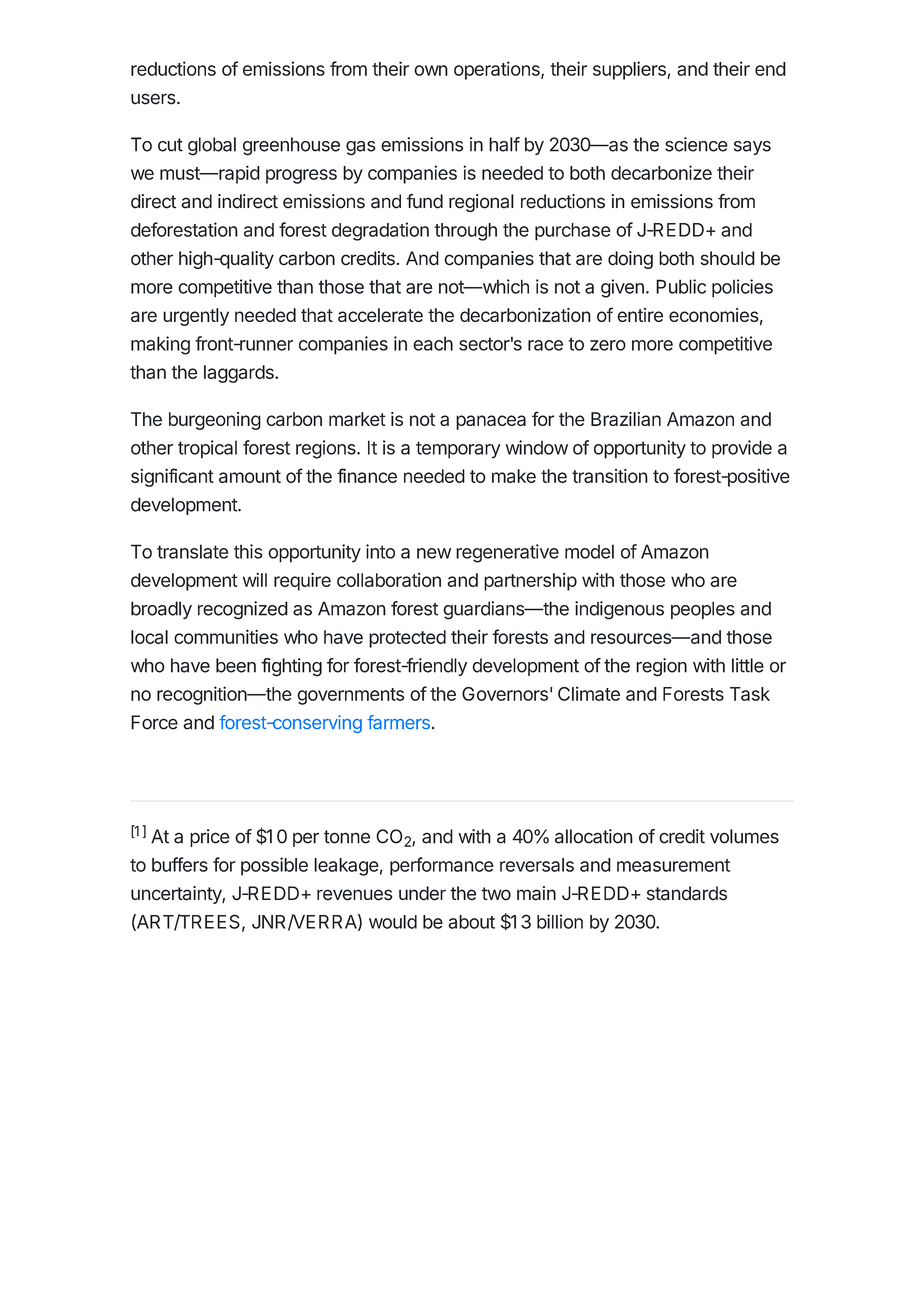 The width and height of the document is (924, 1308). What do you see at coordinates (703, 610) in the document?
I see `peoples` at bounding box center [703, 610].
